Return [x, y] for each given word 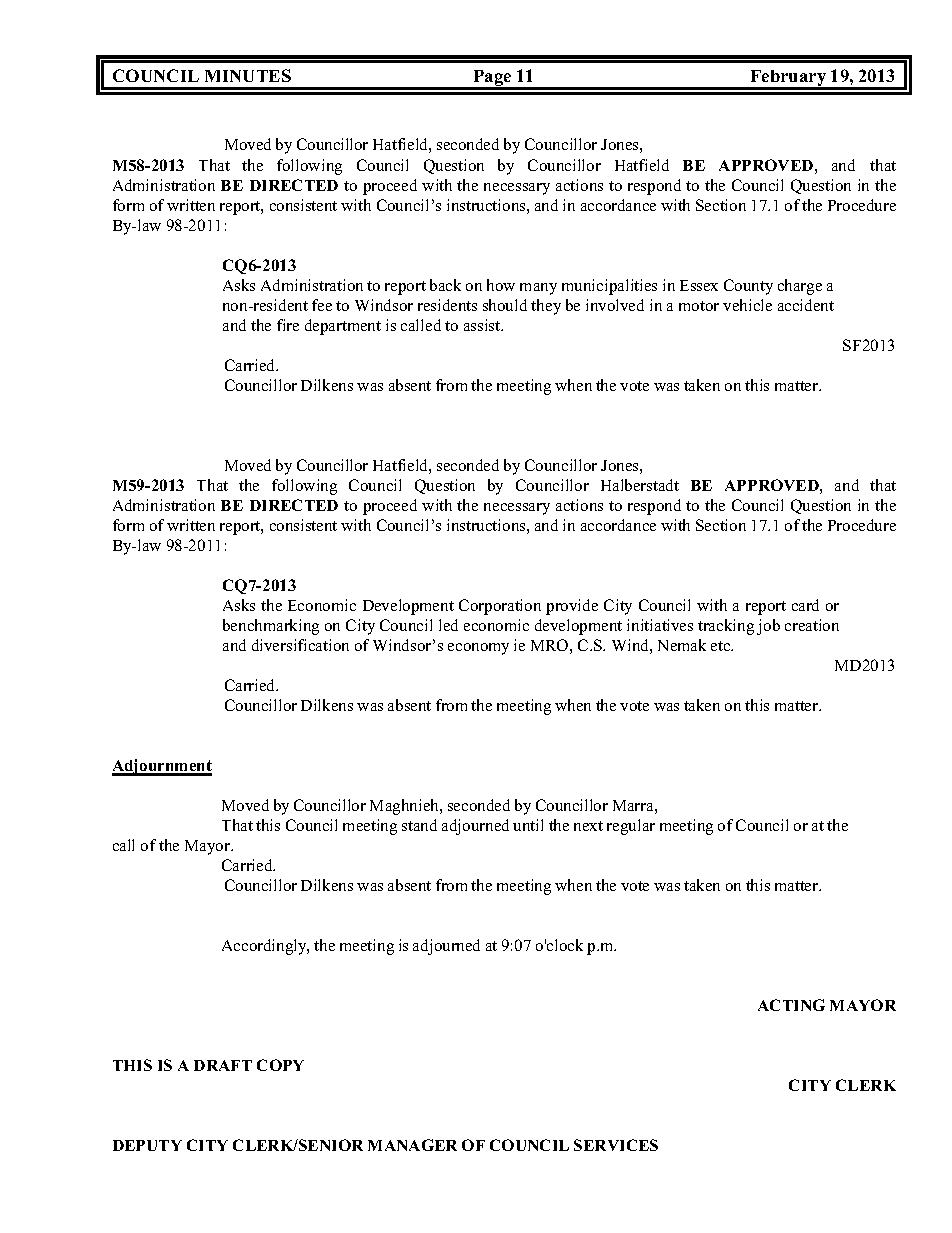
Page [492, 79]
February [789, 79]
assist [483, 325]
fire [288, 325]
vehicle [747, 305]
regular [631, 827]
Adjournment [162, 767]
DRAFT [223, 1065]
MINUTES [248, 75]
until [528, 825]
